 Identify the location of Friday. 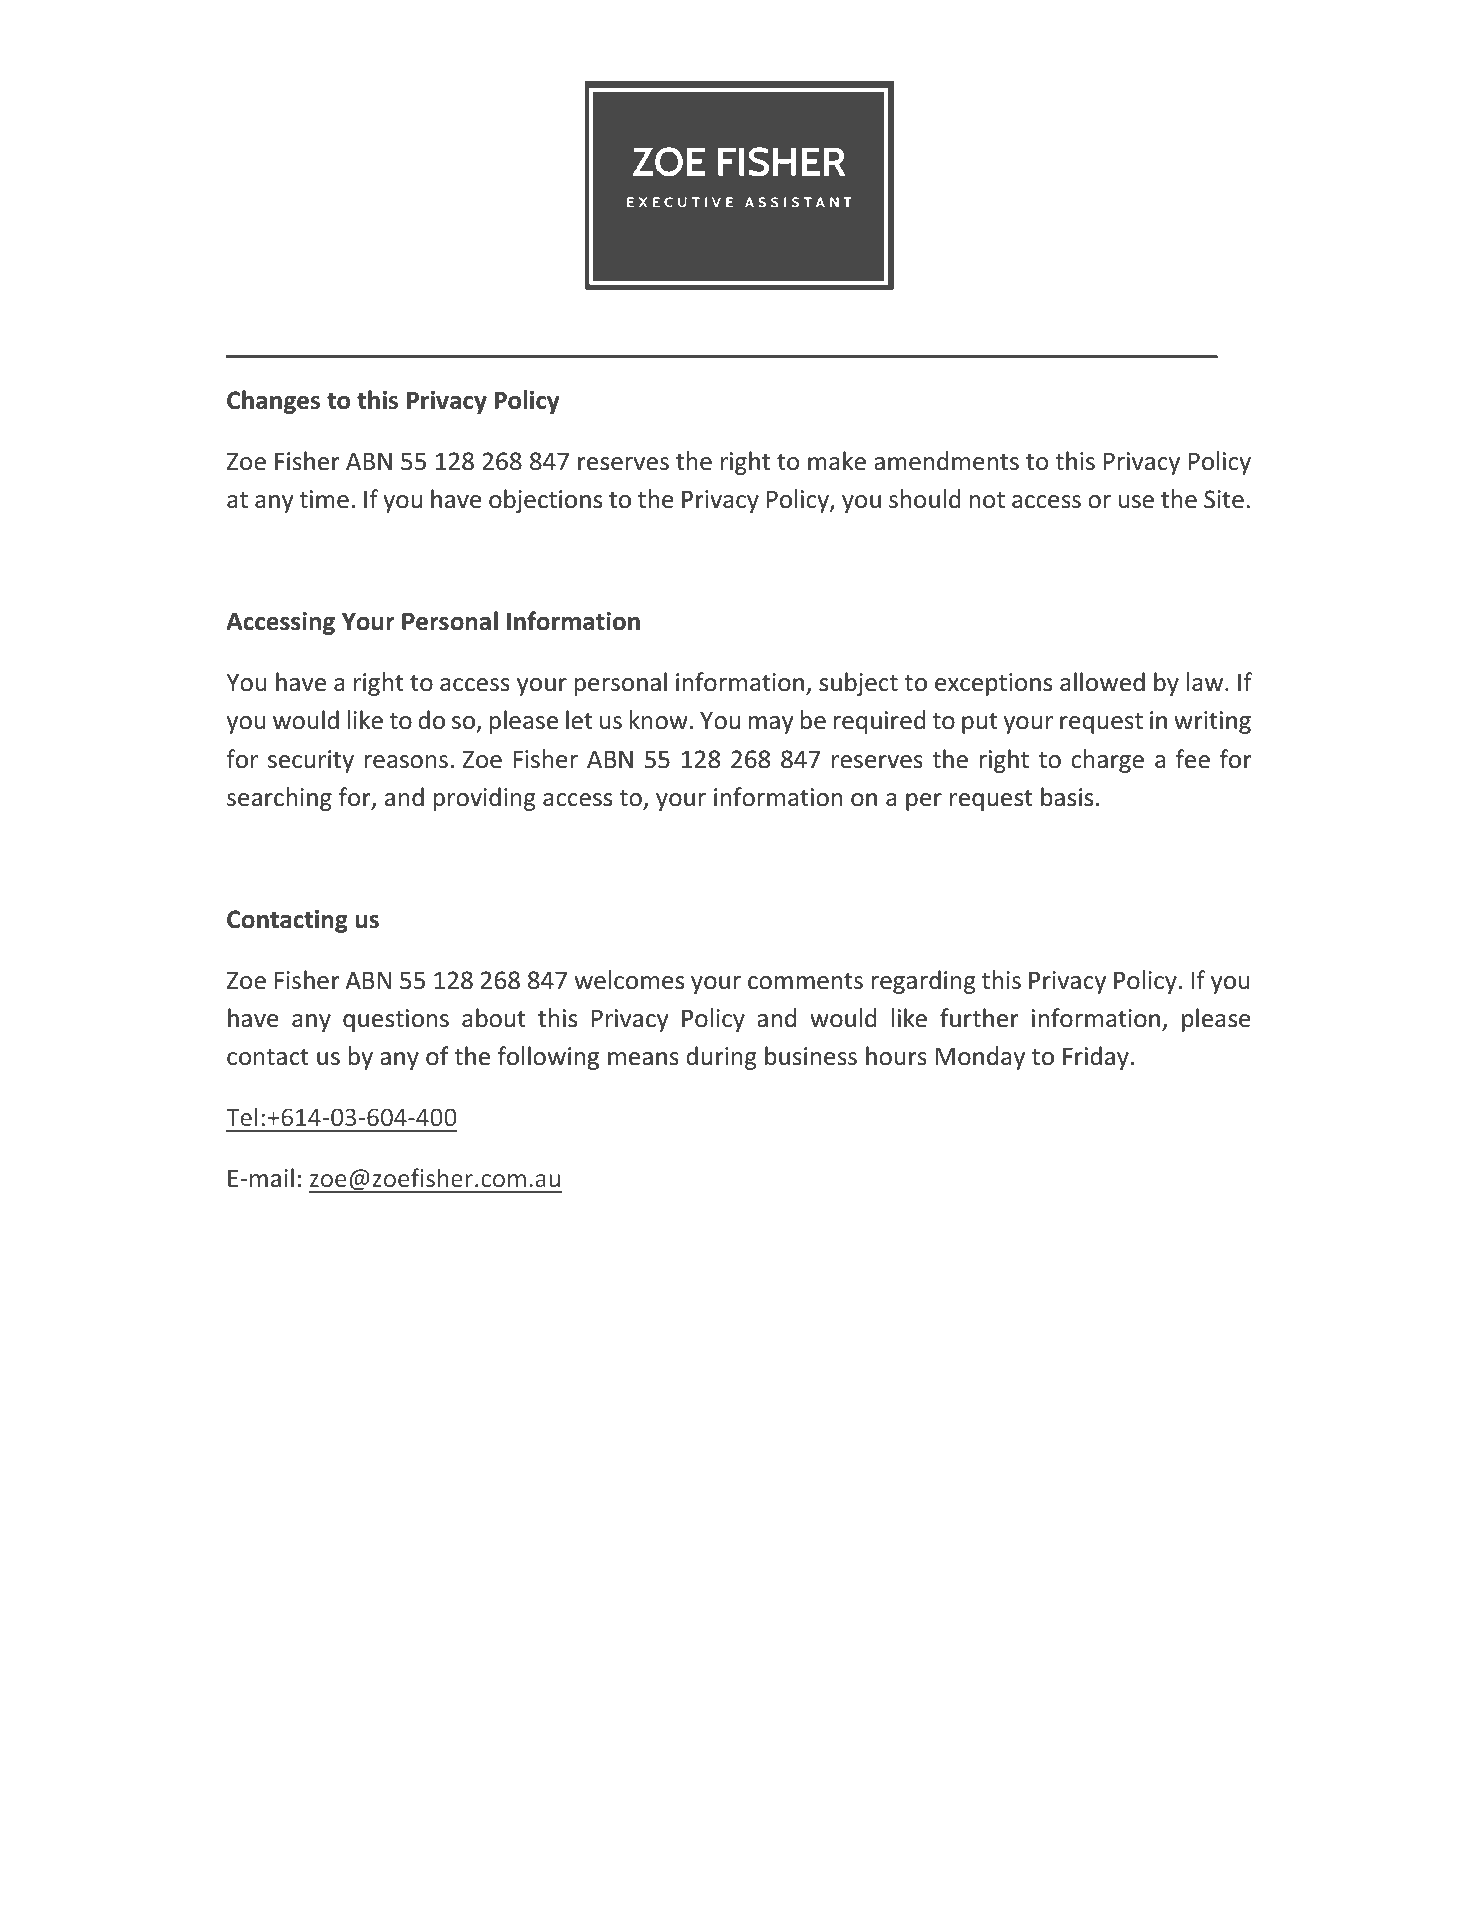
(1096, 1058).
